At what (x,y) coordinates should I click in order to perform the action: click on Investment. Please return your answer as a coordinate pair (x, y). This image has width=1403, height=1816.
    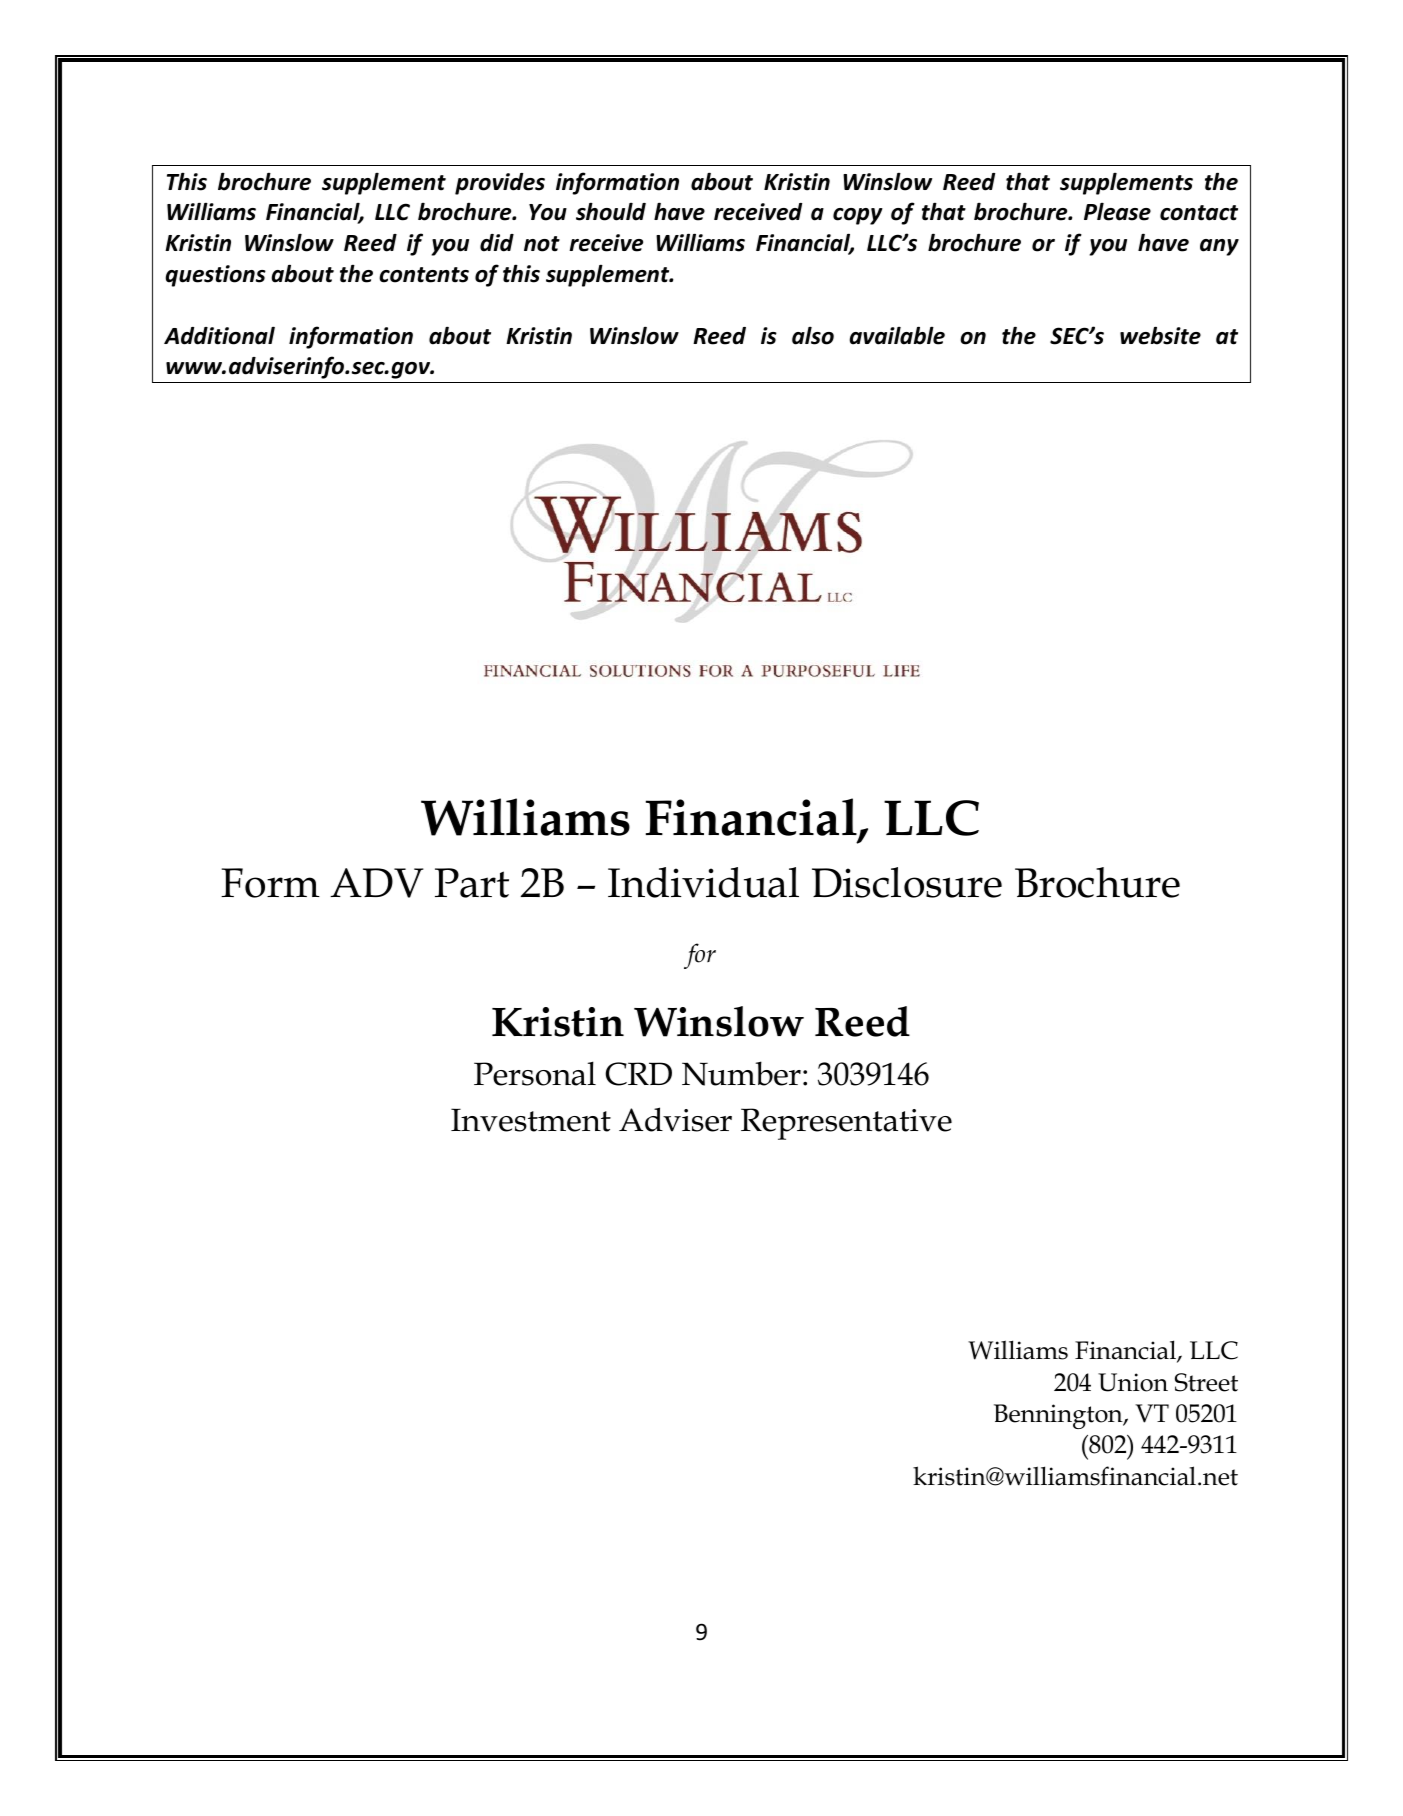
    Looking at the image, I should click on (531, 1120).
